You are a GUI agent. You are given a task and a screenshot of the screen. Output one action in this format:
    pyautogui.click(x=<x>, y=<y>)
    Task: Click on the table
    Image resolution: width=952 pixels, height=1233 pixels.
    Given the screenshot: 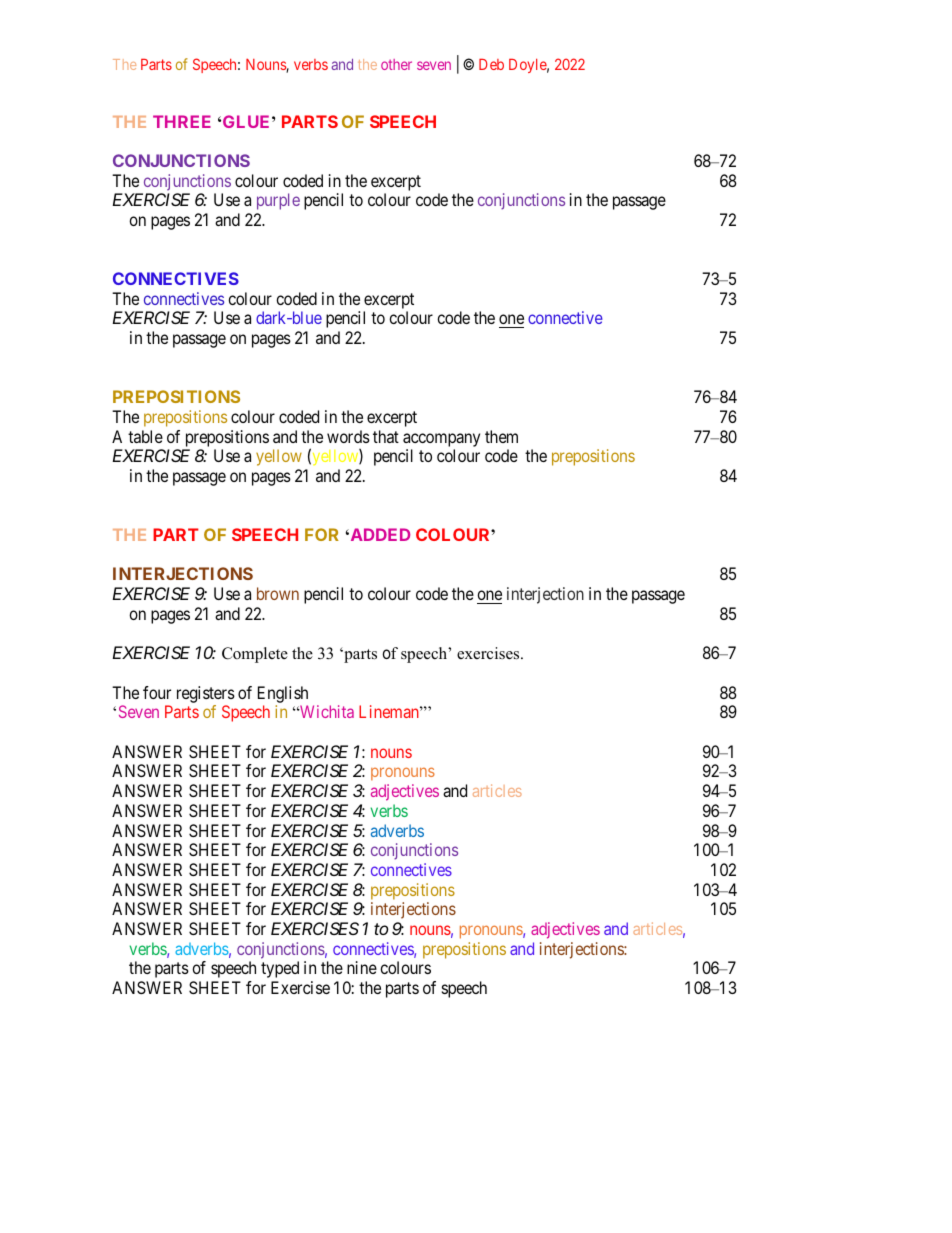 What is the action you would take?
    pyautogui.click(x=145, y=436)
